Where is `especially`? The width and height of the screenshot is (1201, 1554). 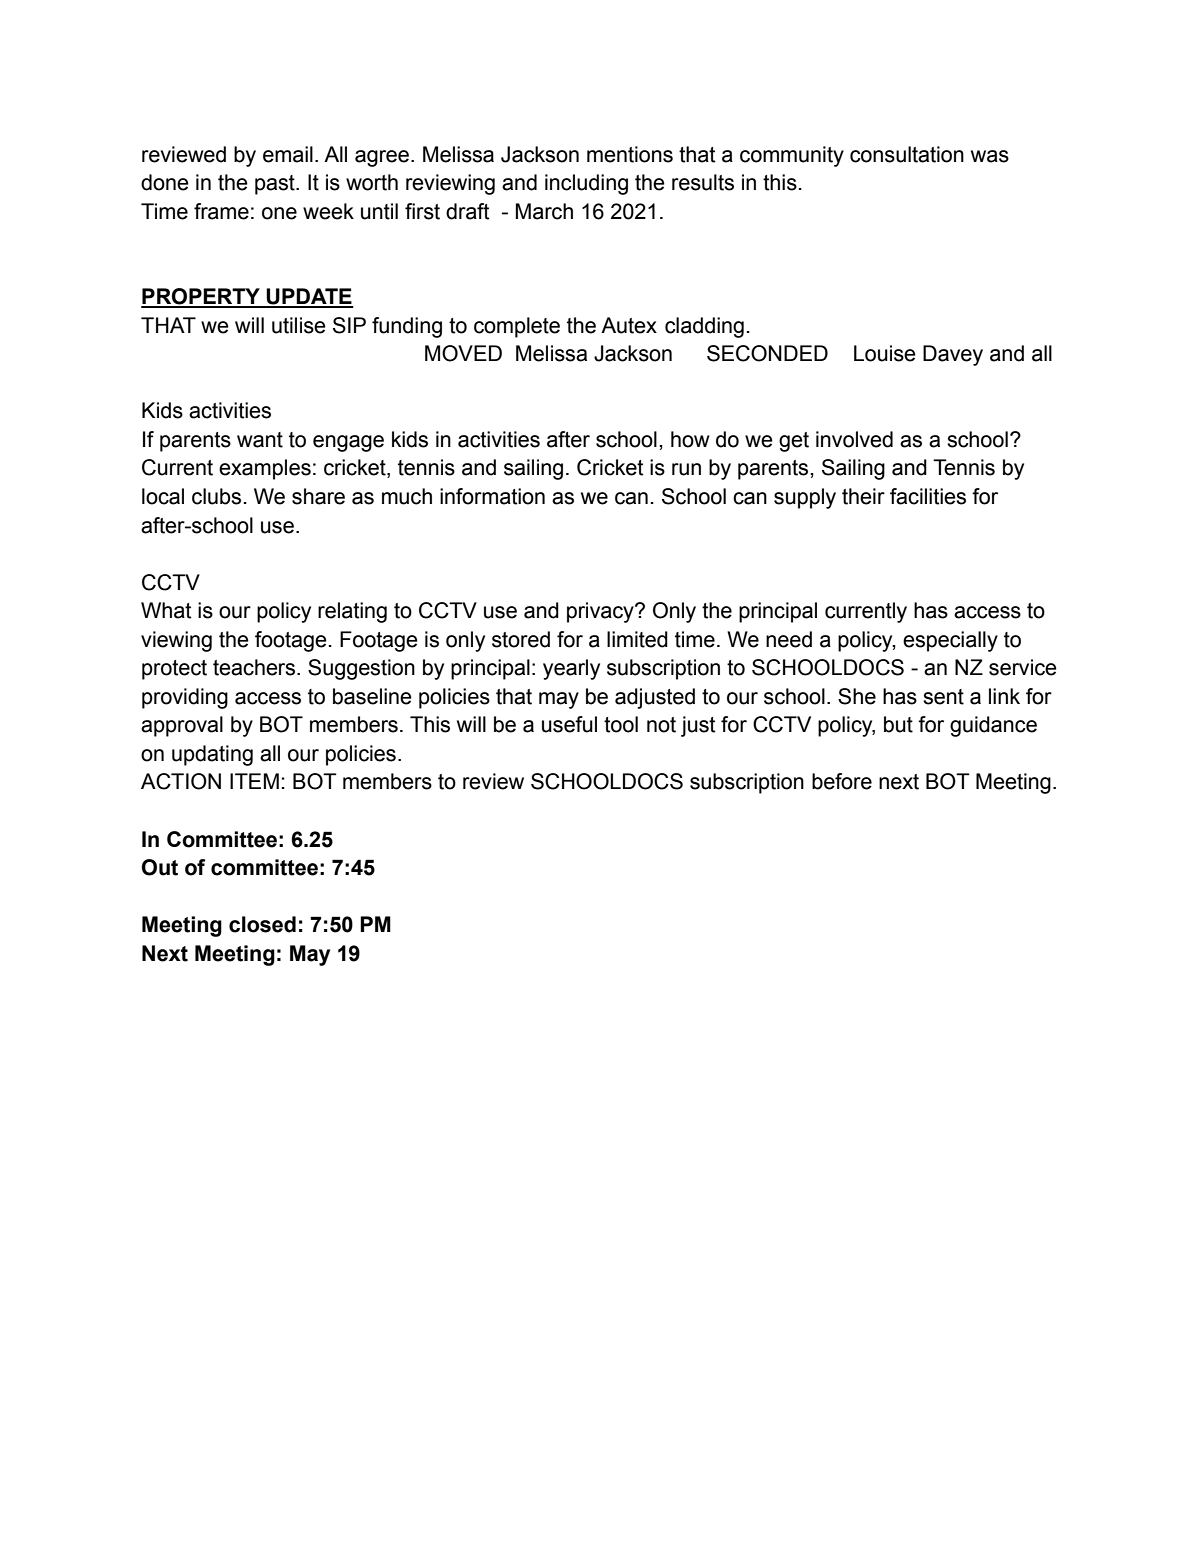
especially is located at coordinates (950, 641).
